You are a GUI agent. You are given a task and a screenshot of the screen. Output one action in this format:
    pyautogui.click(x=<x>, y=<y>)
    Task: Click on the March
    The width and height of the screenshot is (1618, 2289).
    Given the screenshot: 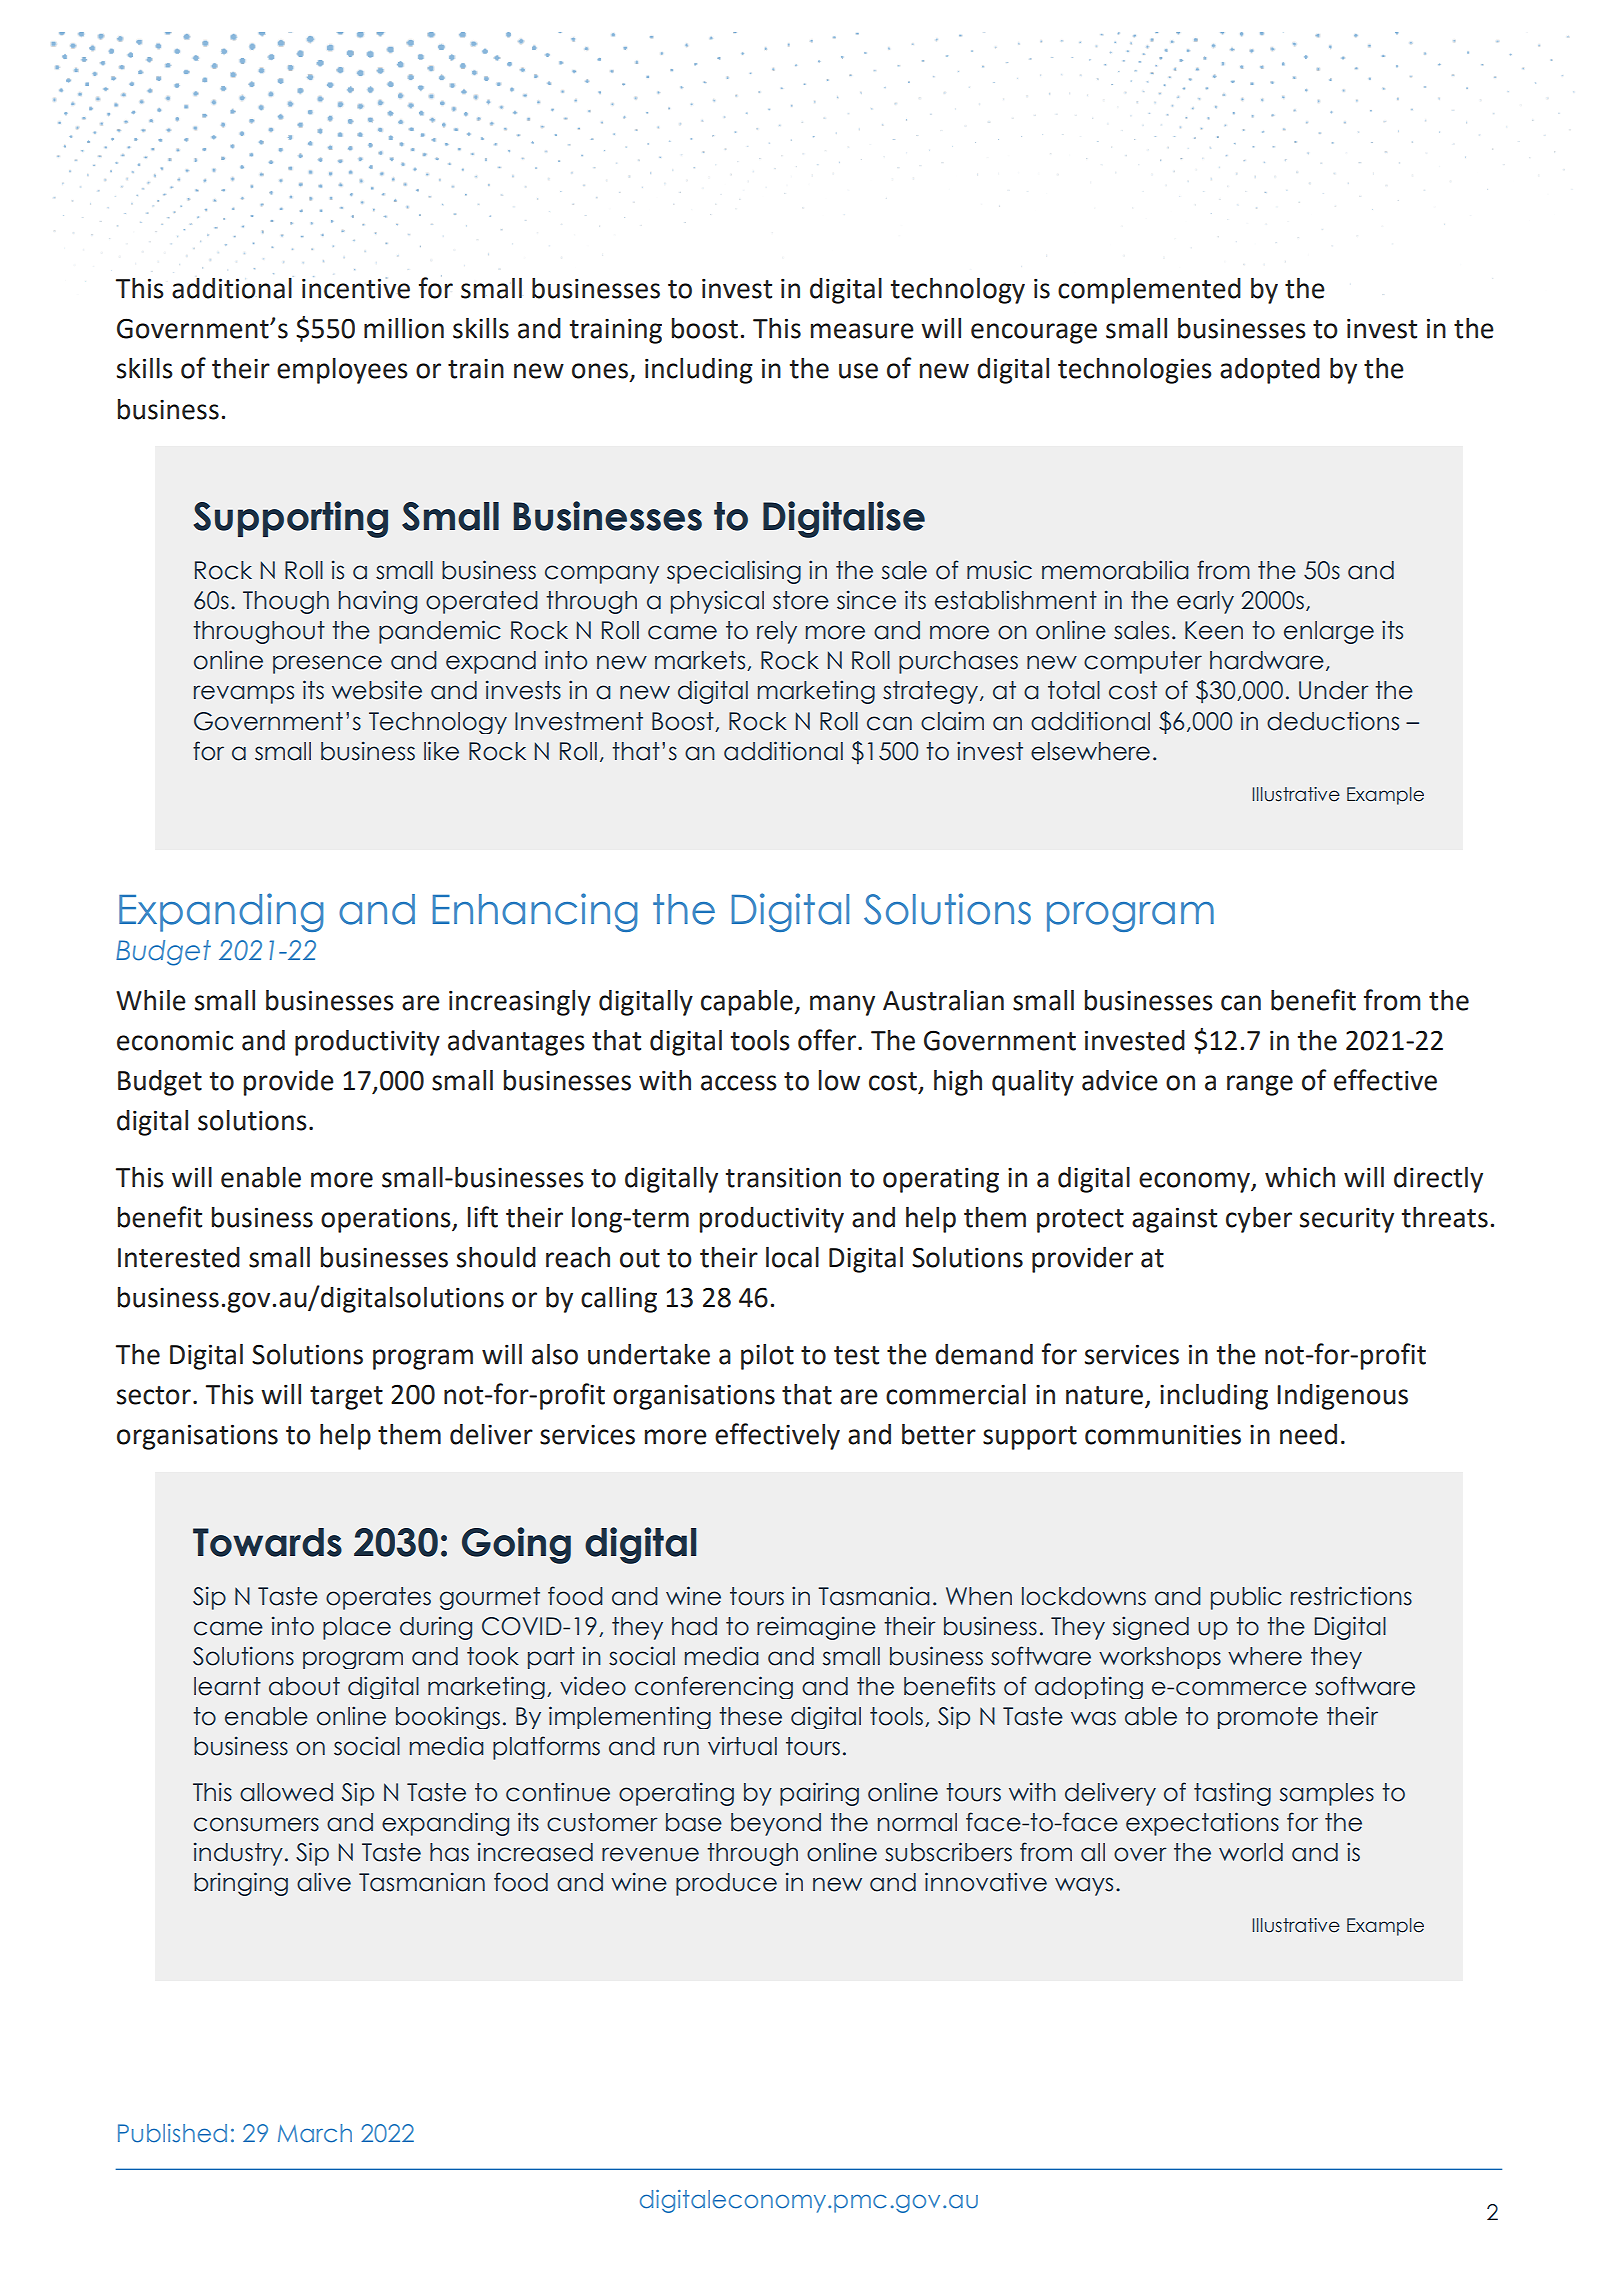 What is the action you would take?
    pyautogui.click(x=315, y=2133)
